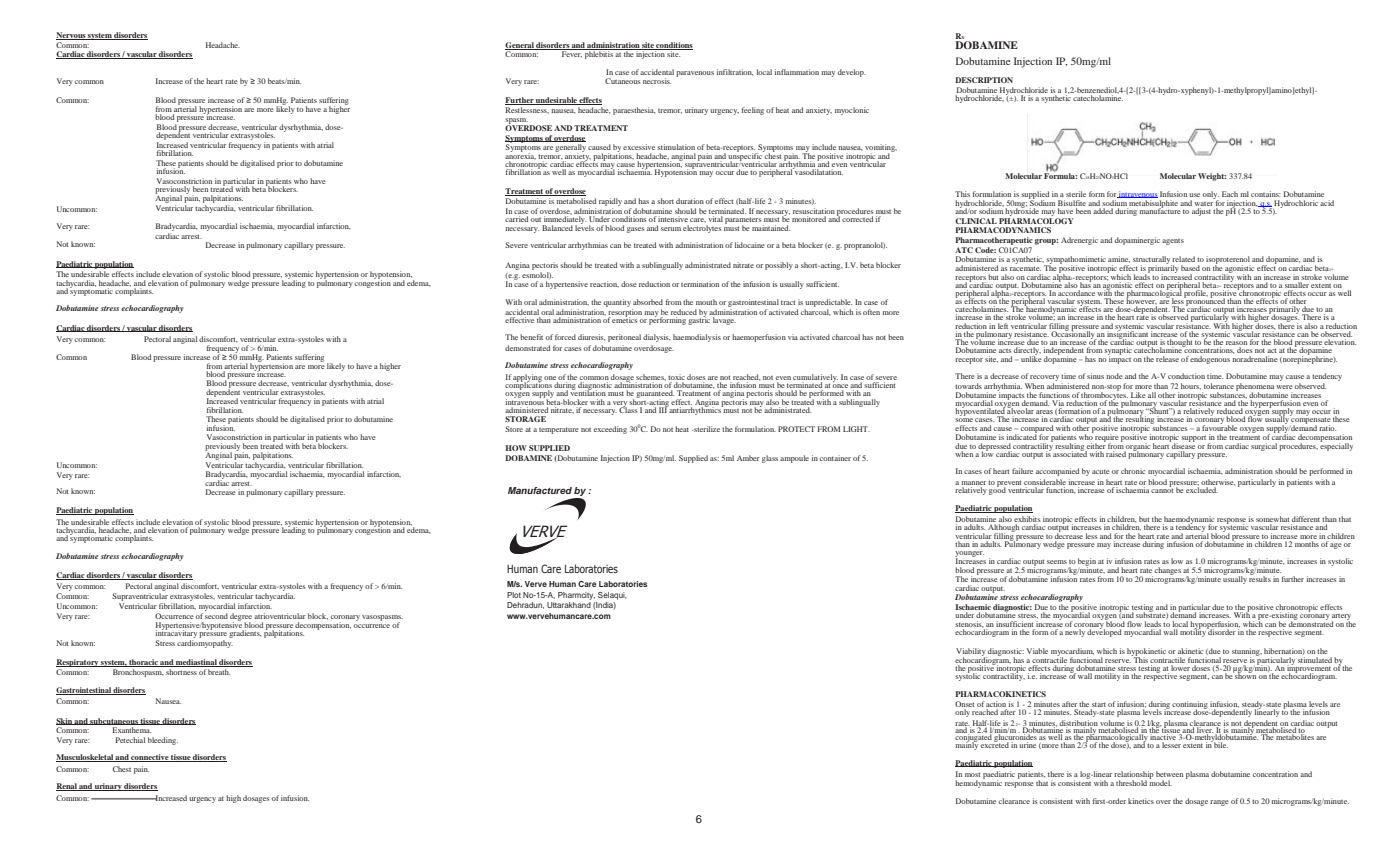  What do you see at coordinates (520, 155) in the screenshot?
I see `anorexia` at bounding box center [520, 155].
